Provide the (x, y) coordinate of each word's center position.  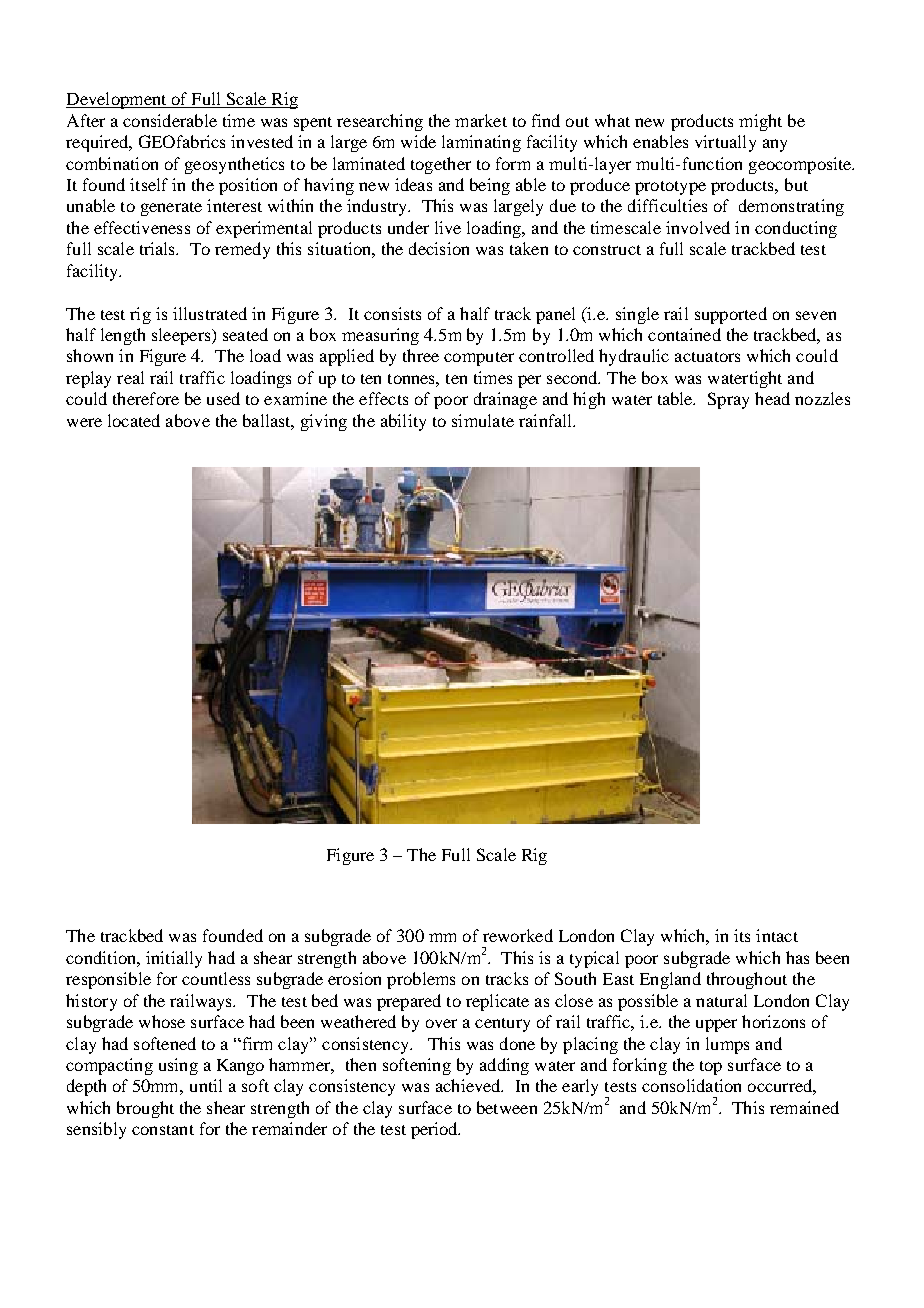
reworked (518, 935)
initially (174, 959)
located (134, 420)
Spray (728, 400)
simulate (483, 420)
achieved (469, 1085)
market (481, 120)
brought (145, 1109)
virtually (725, 143)
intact (777, 935)
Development (117, 100)
